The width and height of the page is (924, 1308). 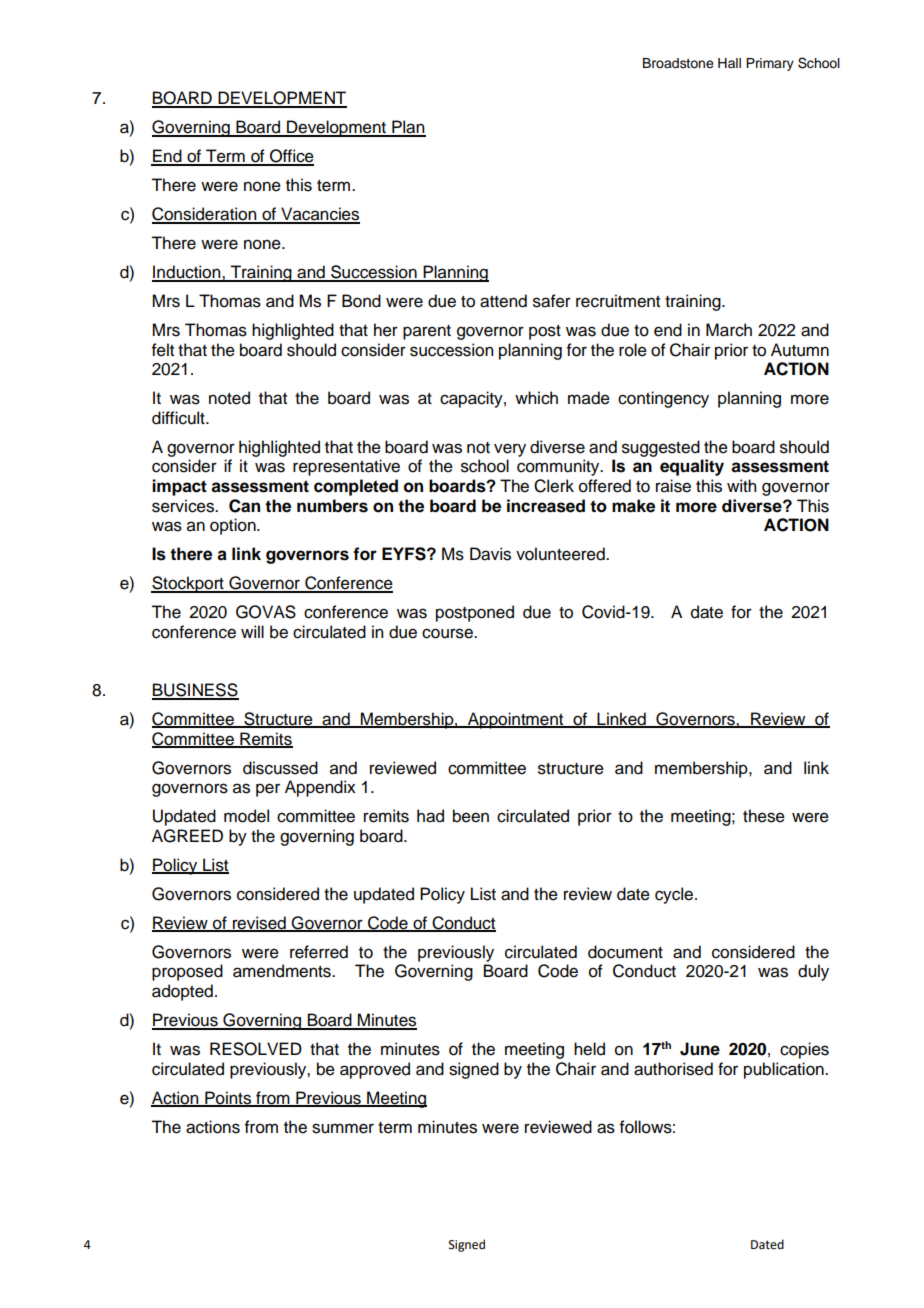 What do you see at coordinates (516, 720) in the page?
I see `Appointment` at bounding box center [516, 720].
